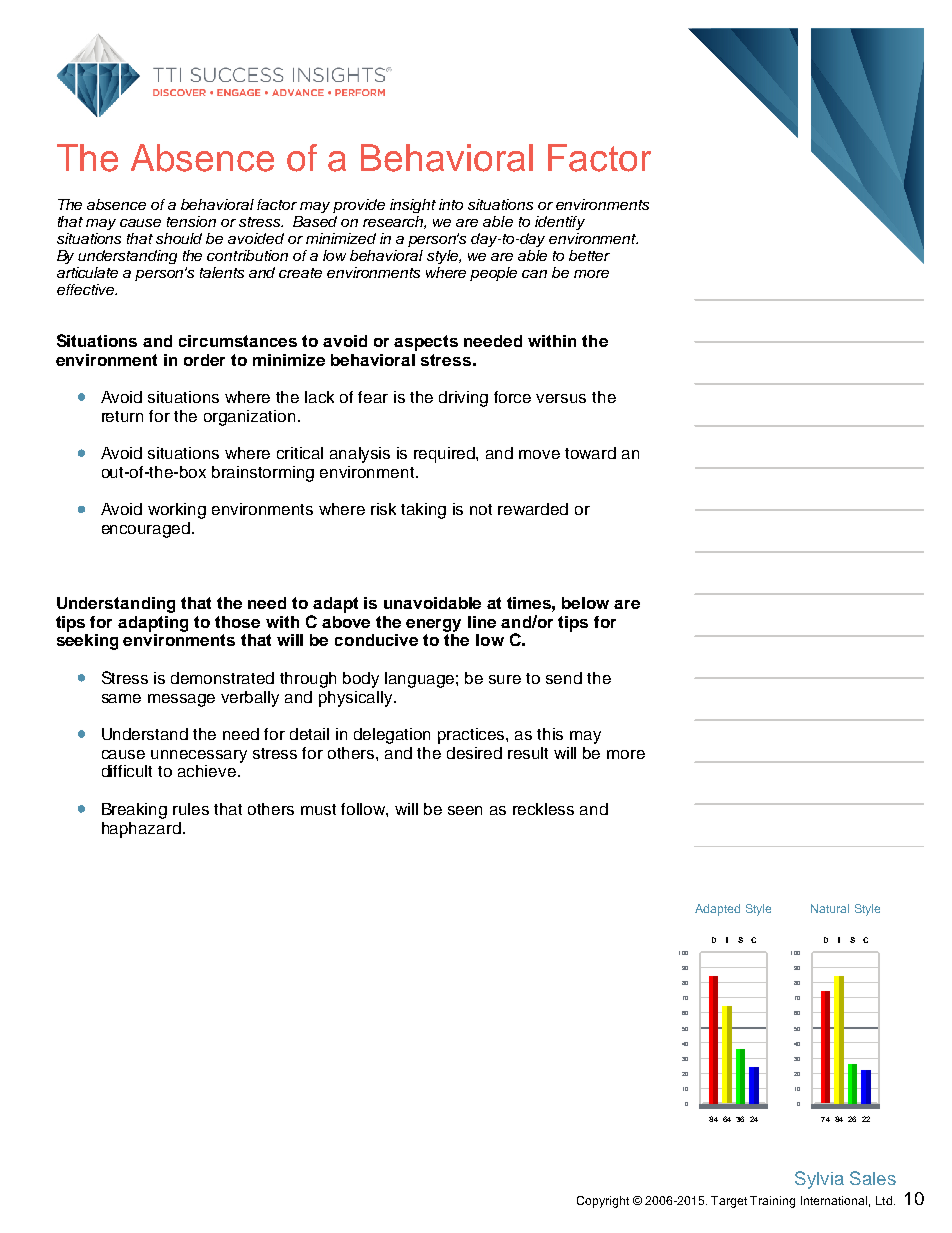  Describe the element at coordinates (177, 511) in the page. I see `working` at that location.
